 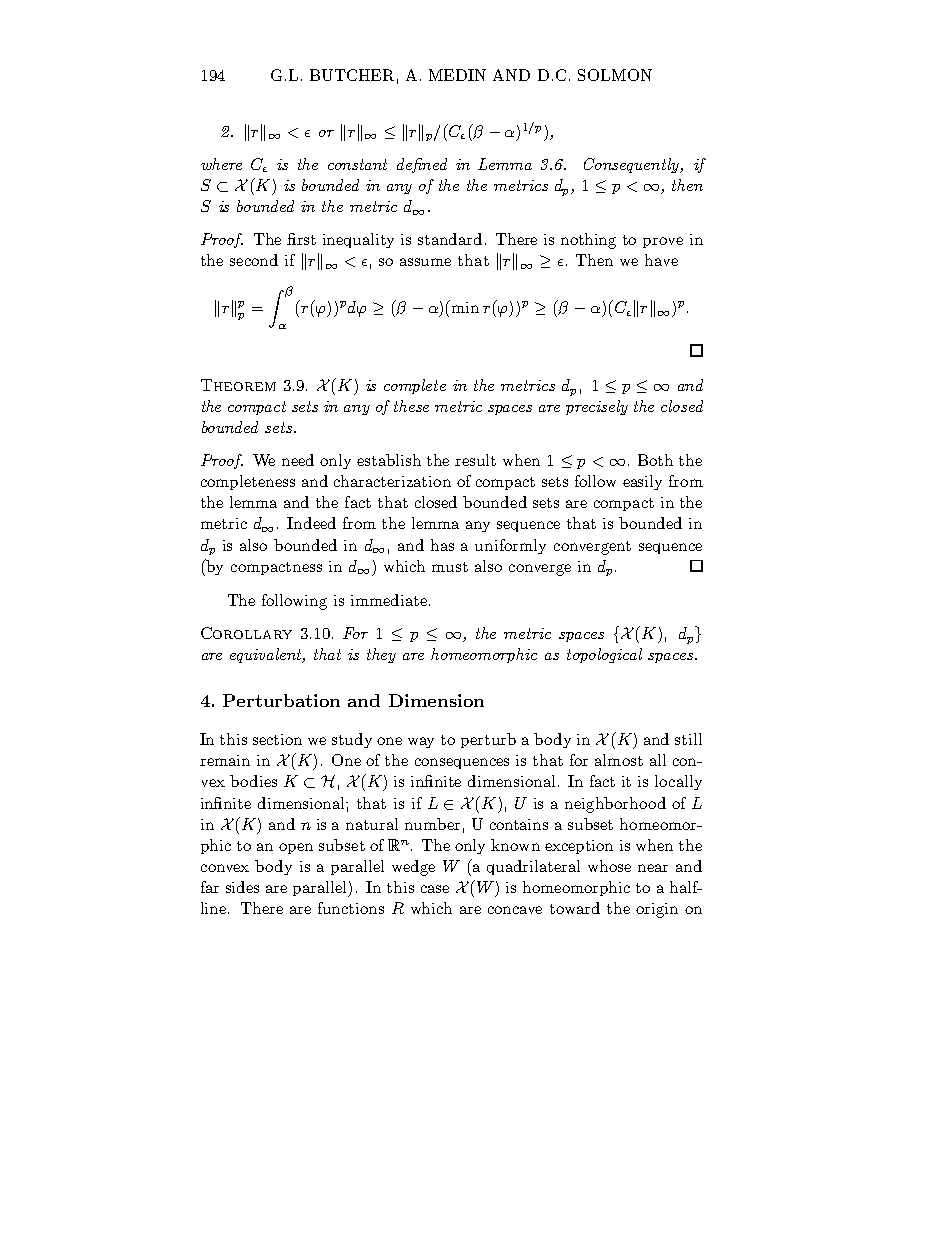 What do you see at coordinates (597, 407) in the screenshot?
I see `precisely` at bounding box center [597, 407].
